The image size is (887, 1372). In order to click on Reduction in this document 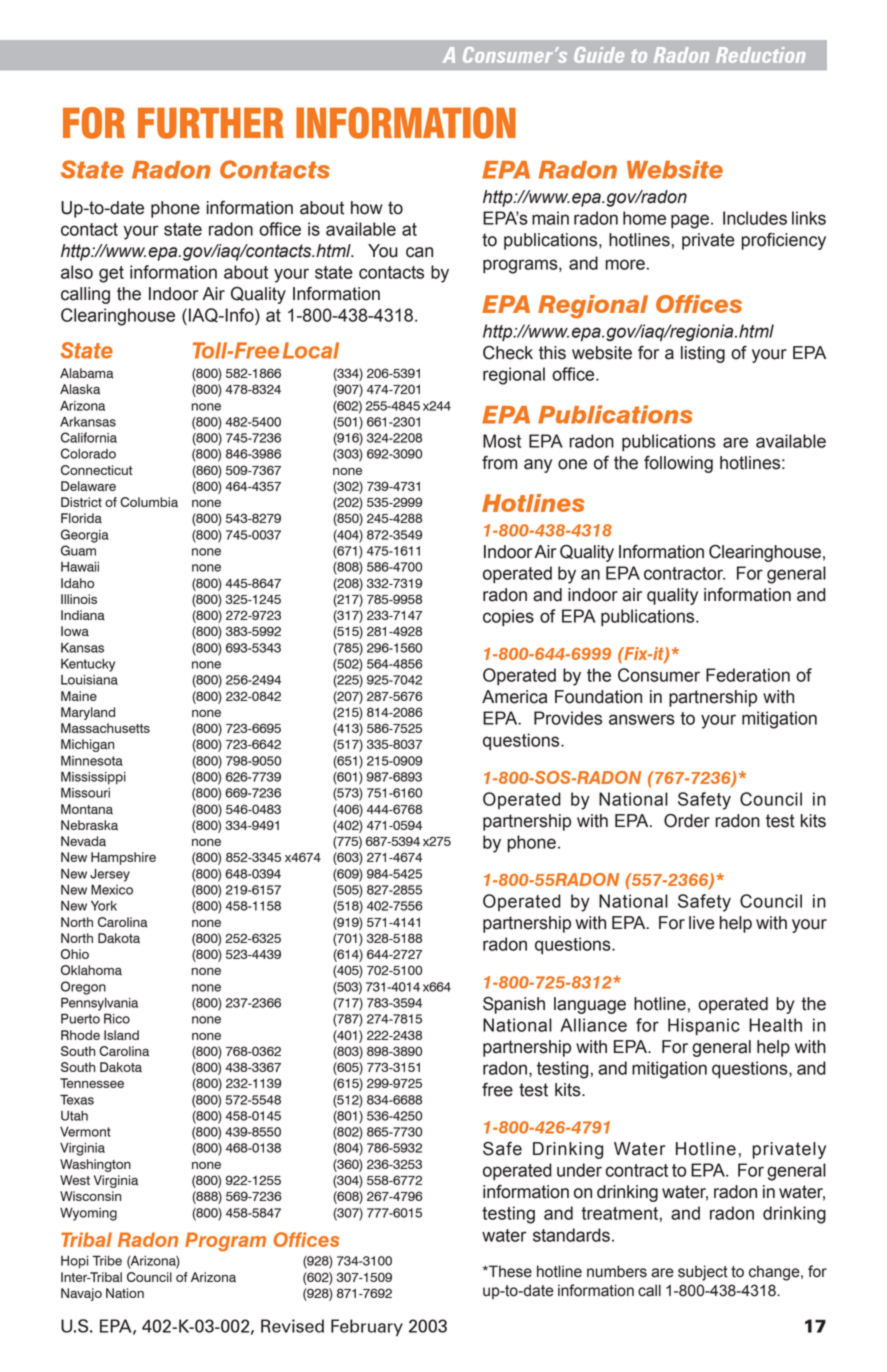, I will do `click(760, 55)`.
